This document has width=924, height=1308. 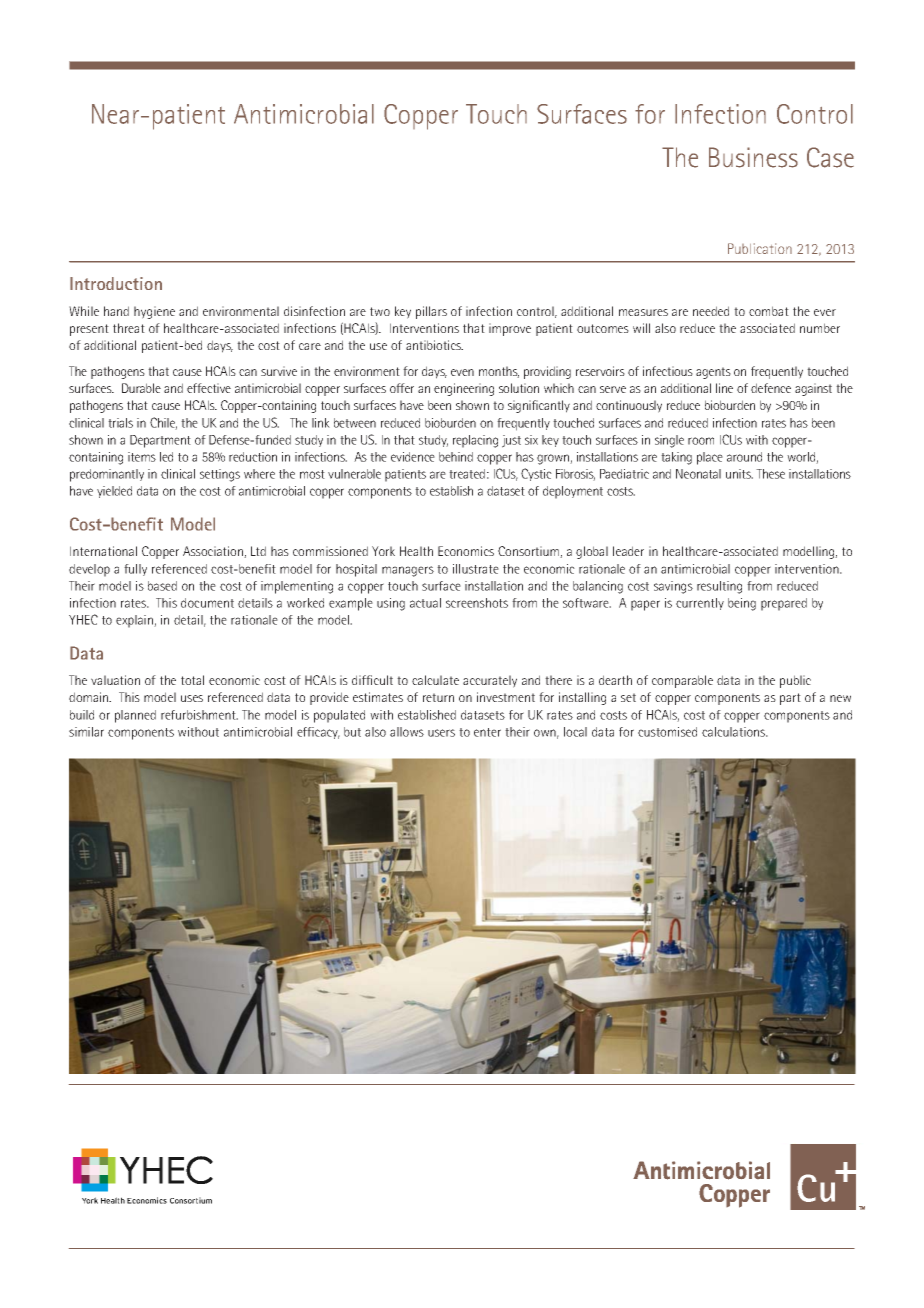 I want to click on Business, so click(x=753, y=157).
